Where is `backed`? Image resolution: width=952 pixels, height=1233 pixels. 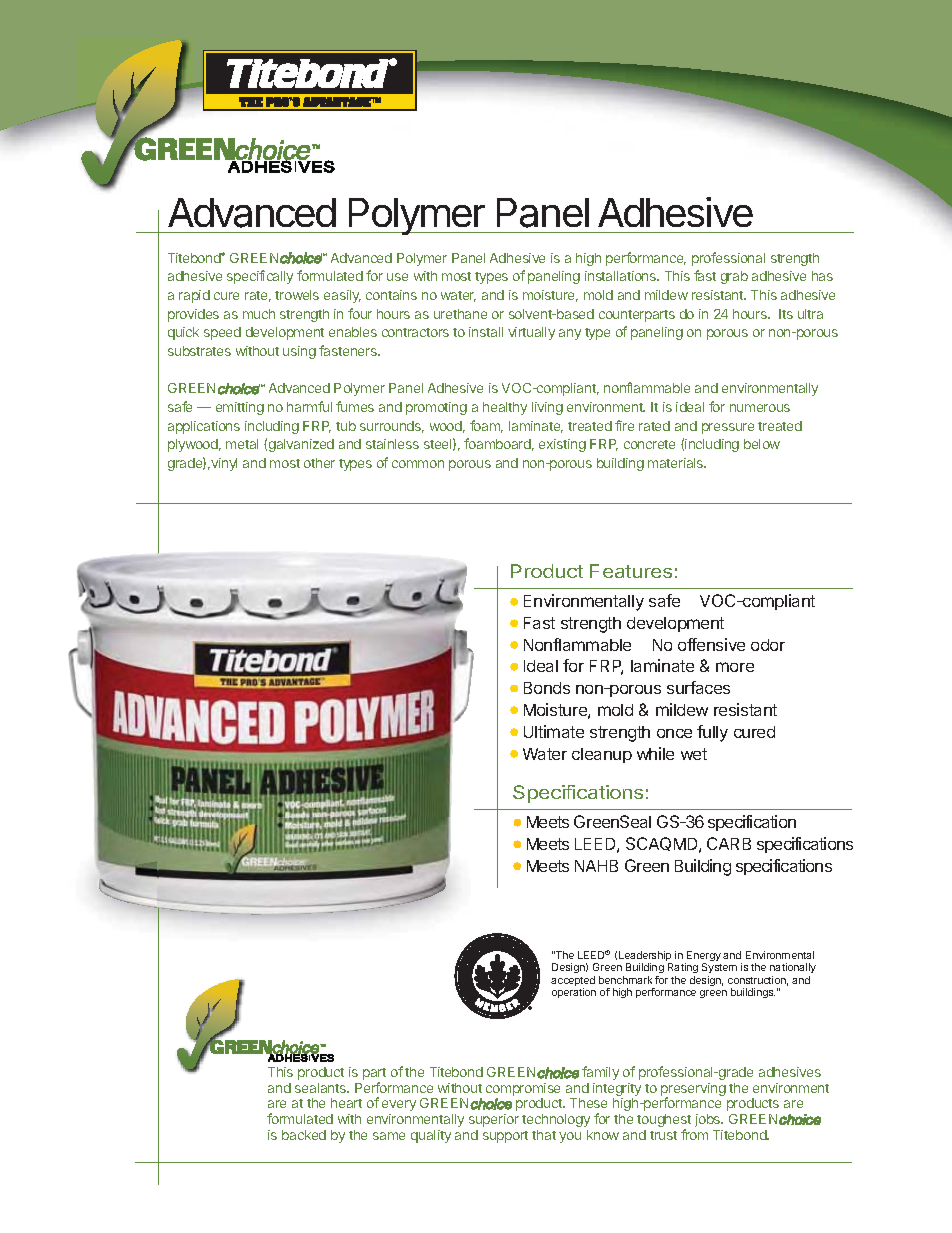 backed is located at coordinates (304, 1135).
